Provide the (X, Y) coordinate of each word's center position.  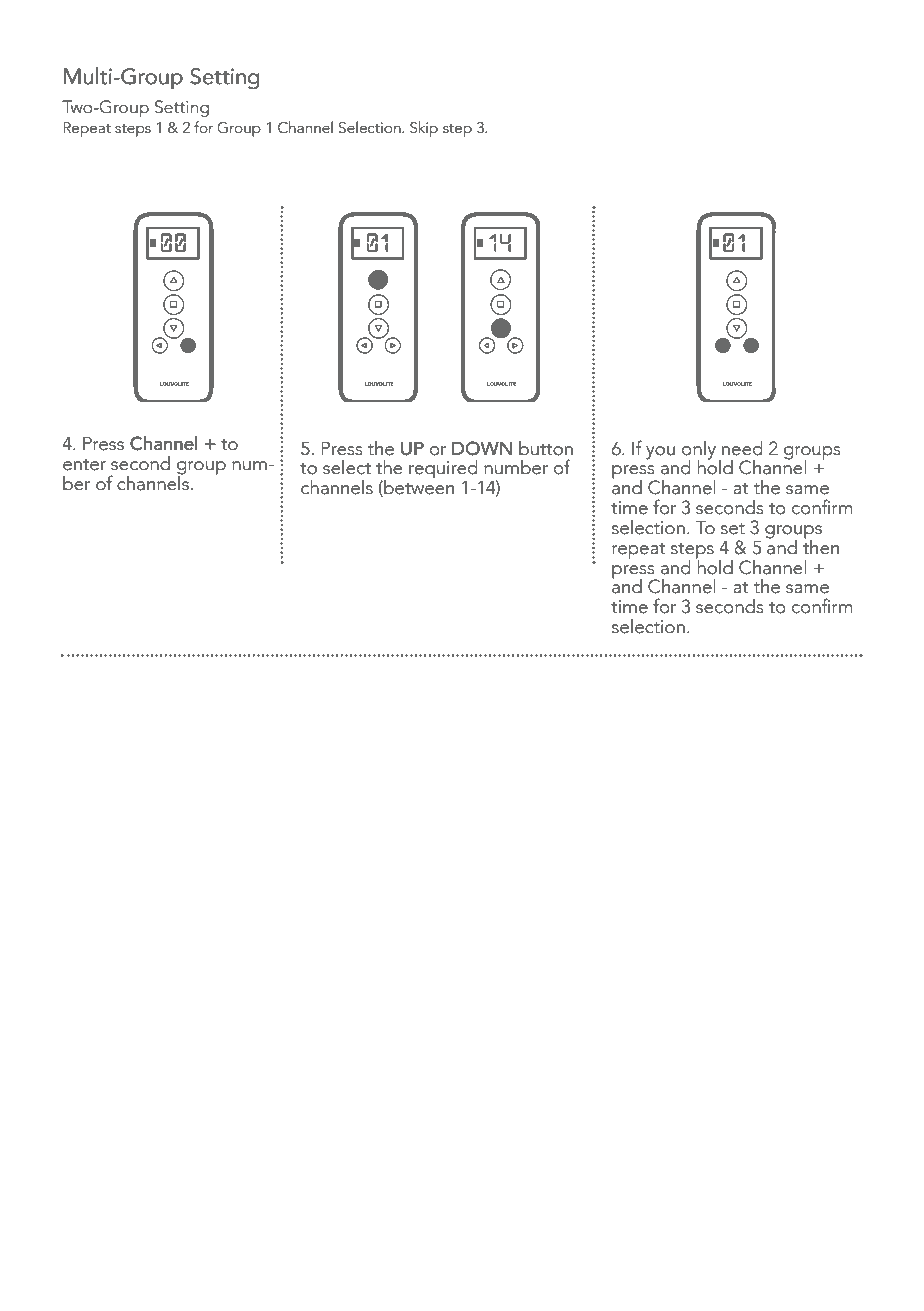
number (516, 467)
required (443, 469)
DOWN (482, 448)
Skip (424, 129)
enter (84, 464)
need (742, 448)
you (660, 453)
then (821, 546)
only (699, 451)
